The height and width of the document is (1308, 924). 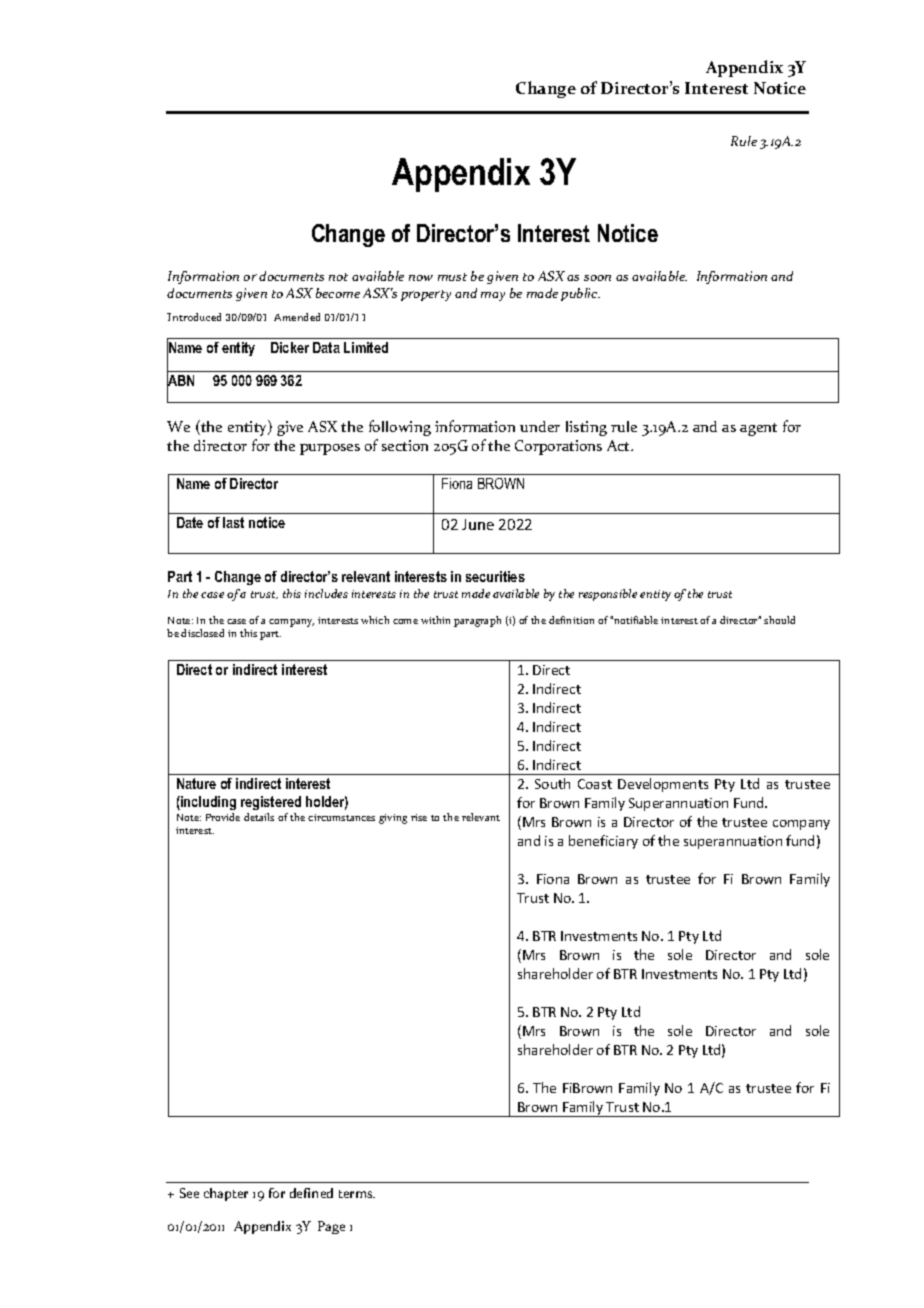 I want to click on may, so click(x=493, y=296).
